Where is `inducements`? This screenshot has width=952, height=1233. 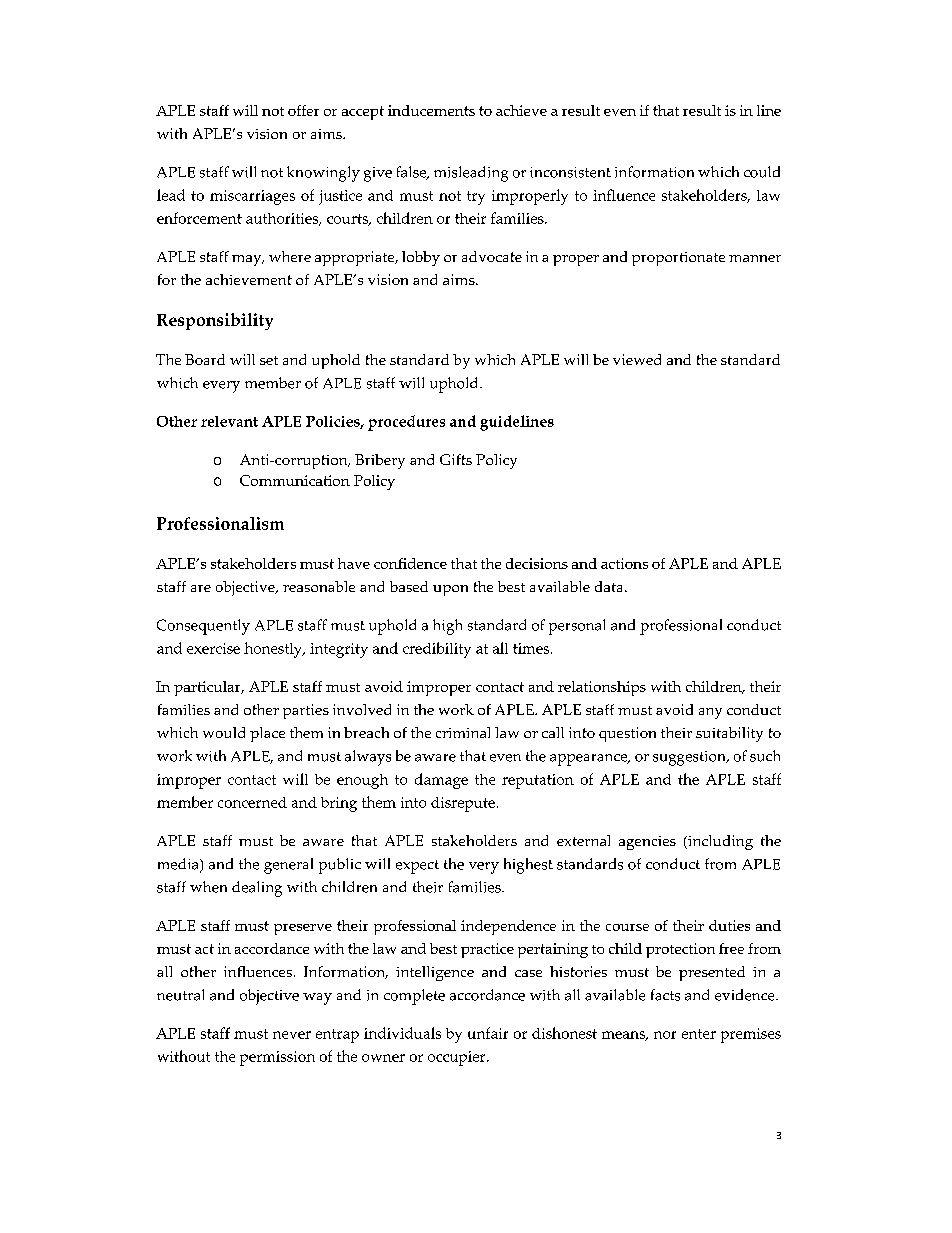 inducements is located at coordinates (431, 110).
